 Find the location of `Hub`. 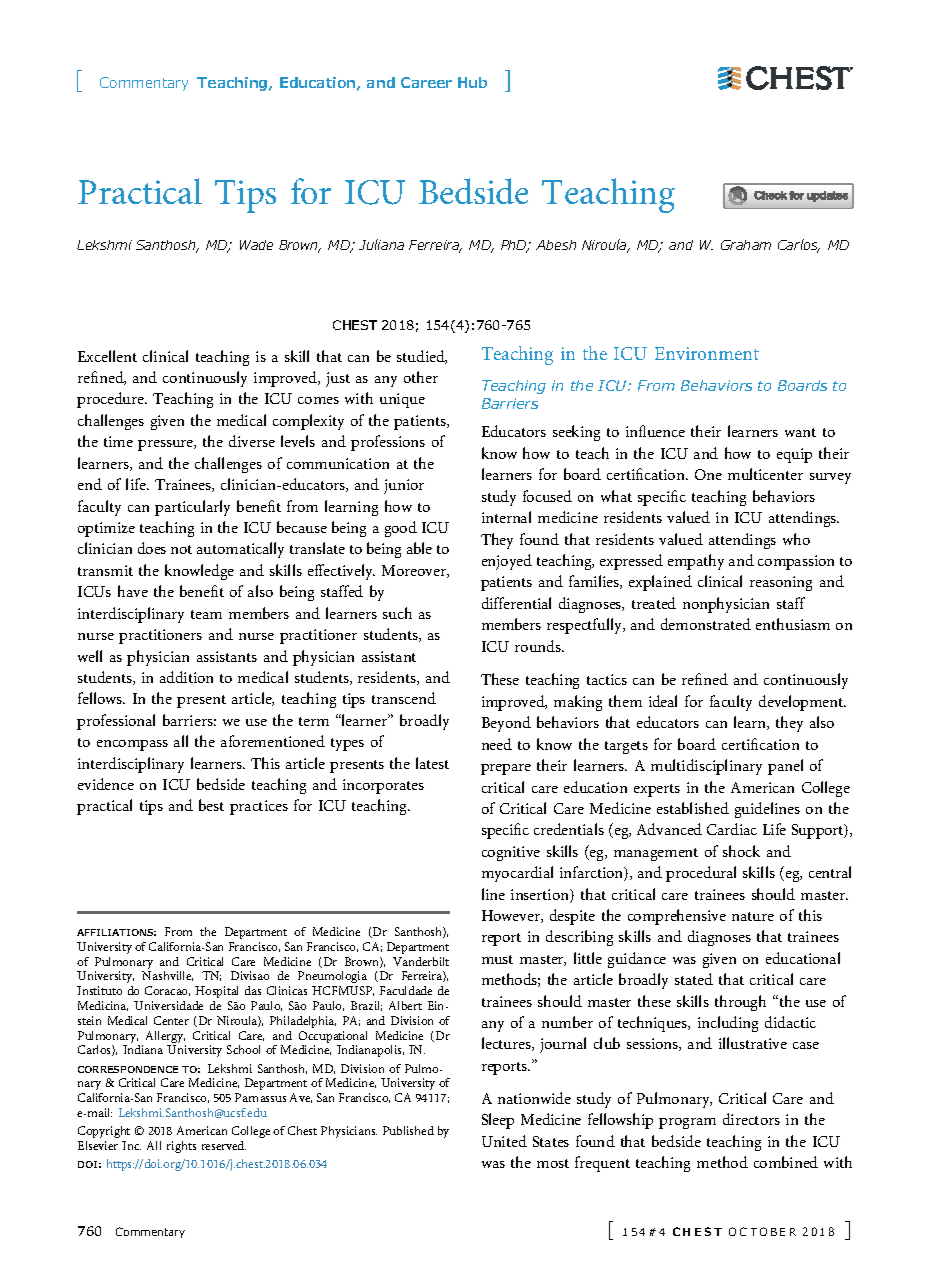

Hub is located at coordinates (472, 82).
